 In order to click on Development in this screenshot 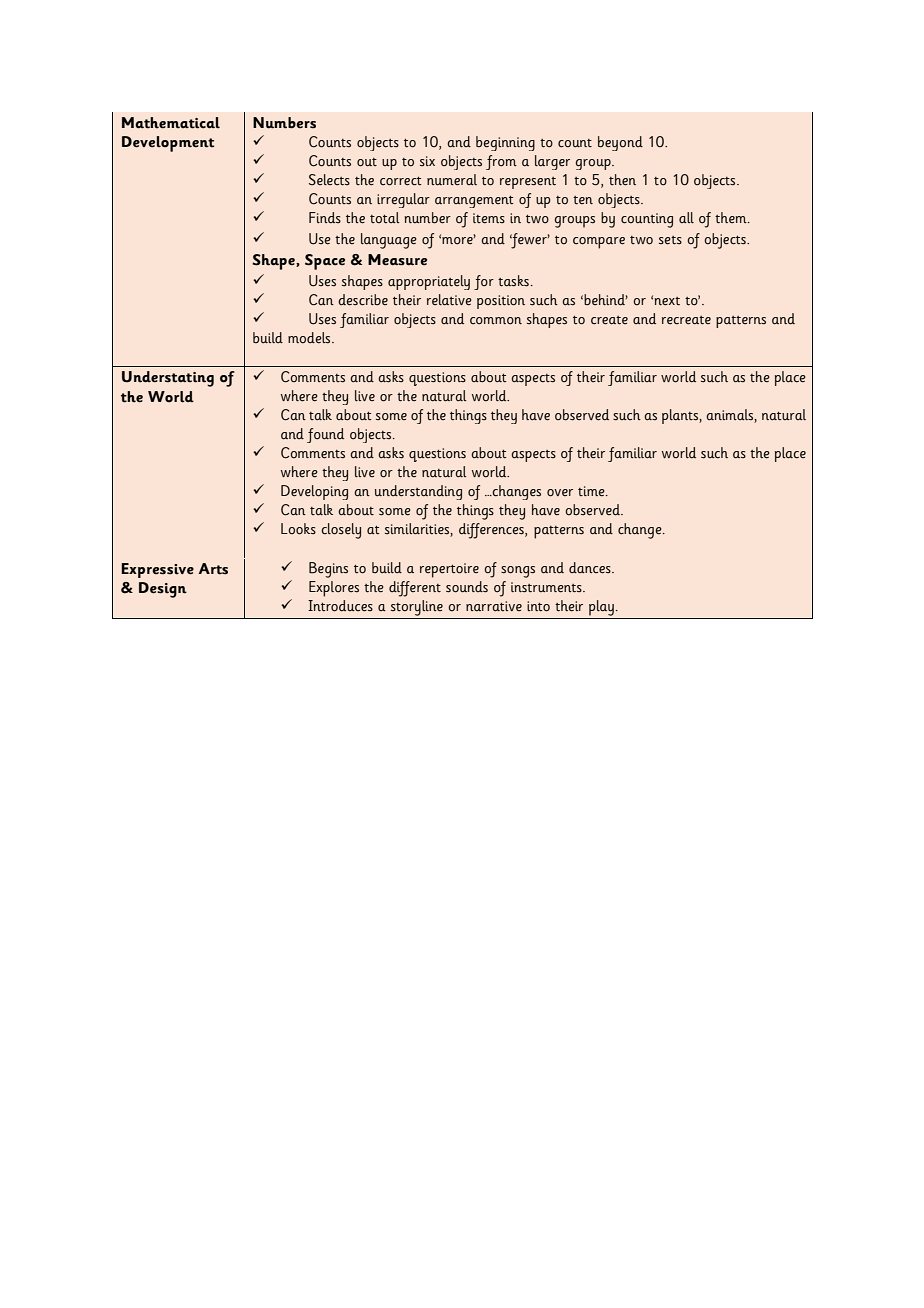, I will do `click(168, 144)`.
